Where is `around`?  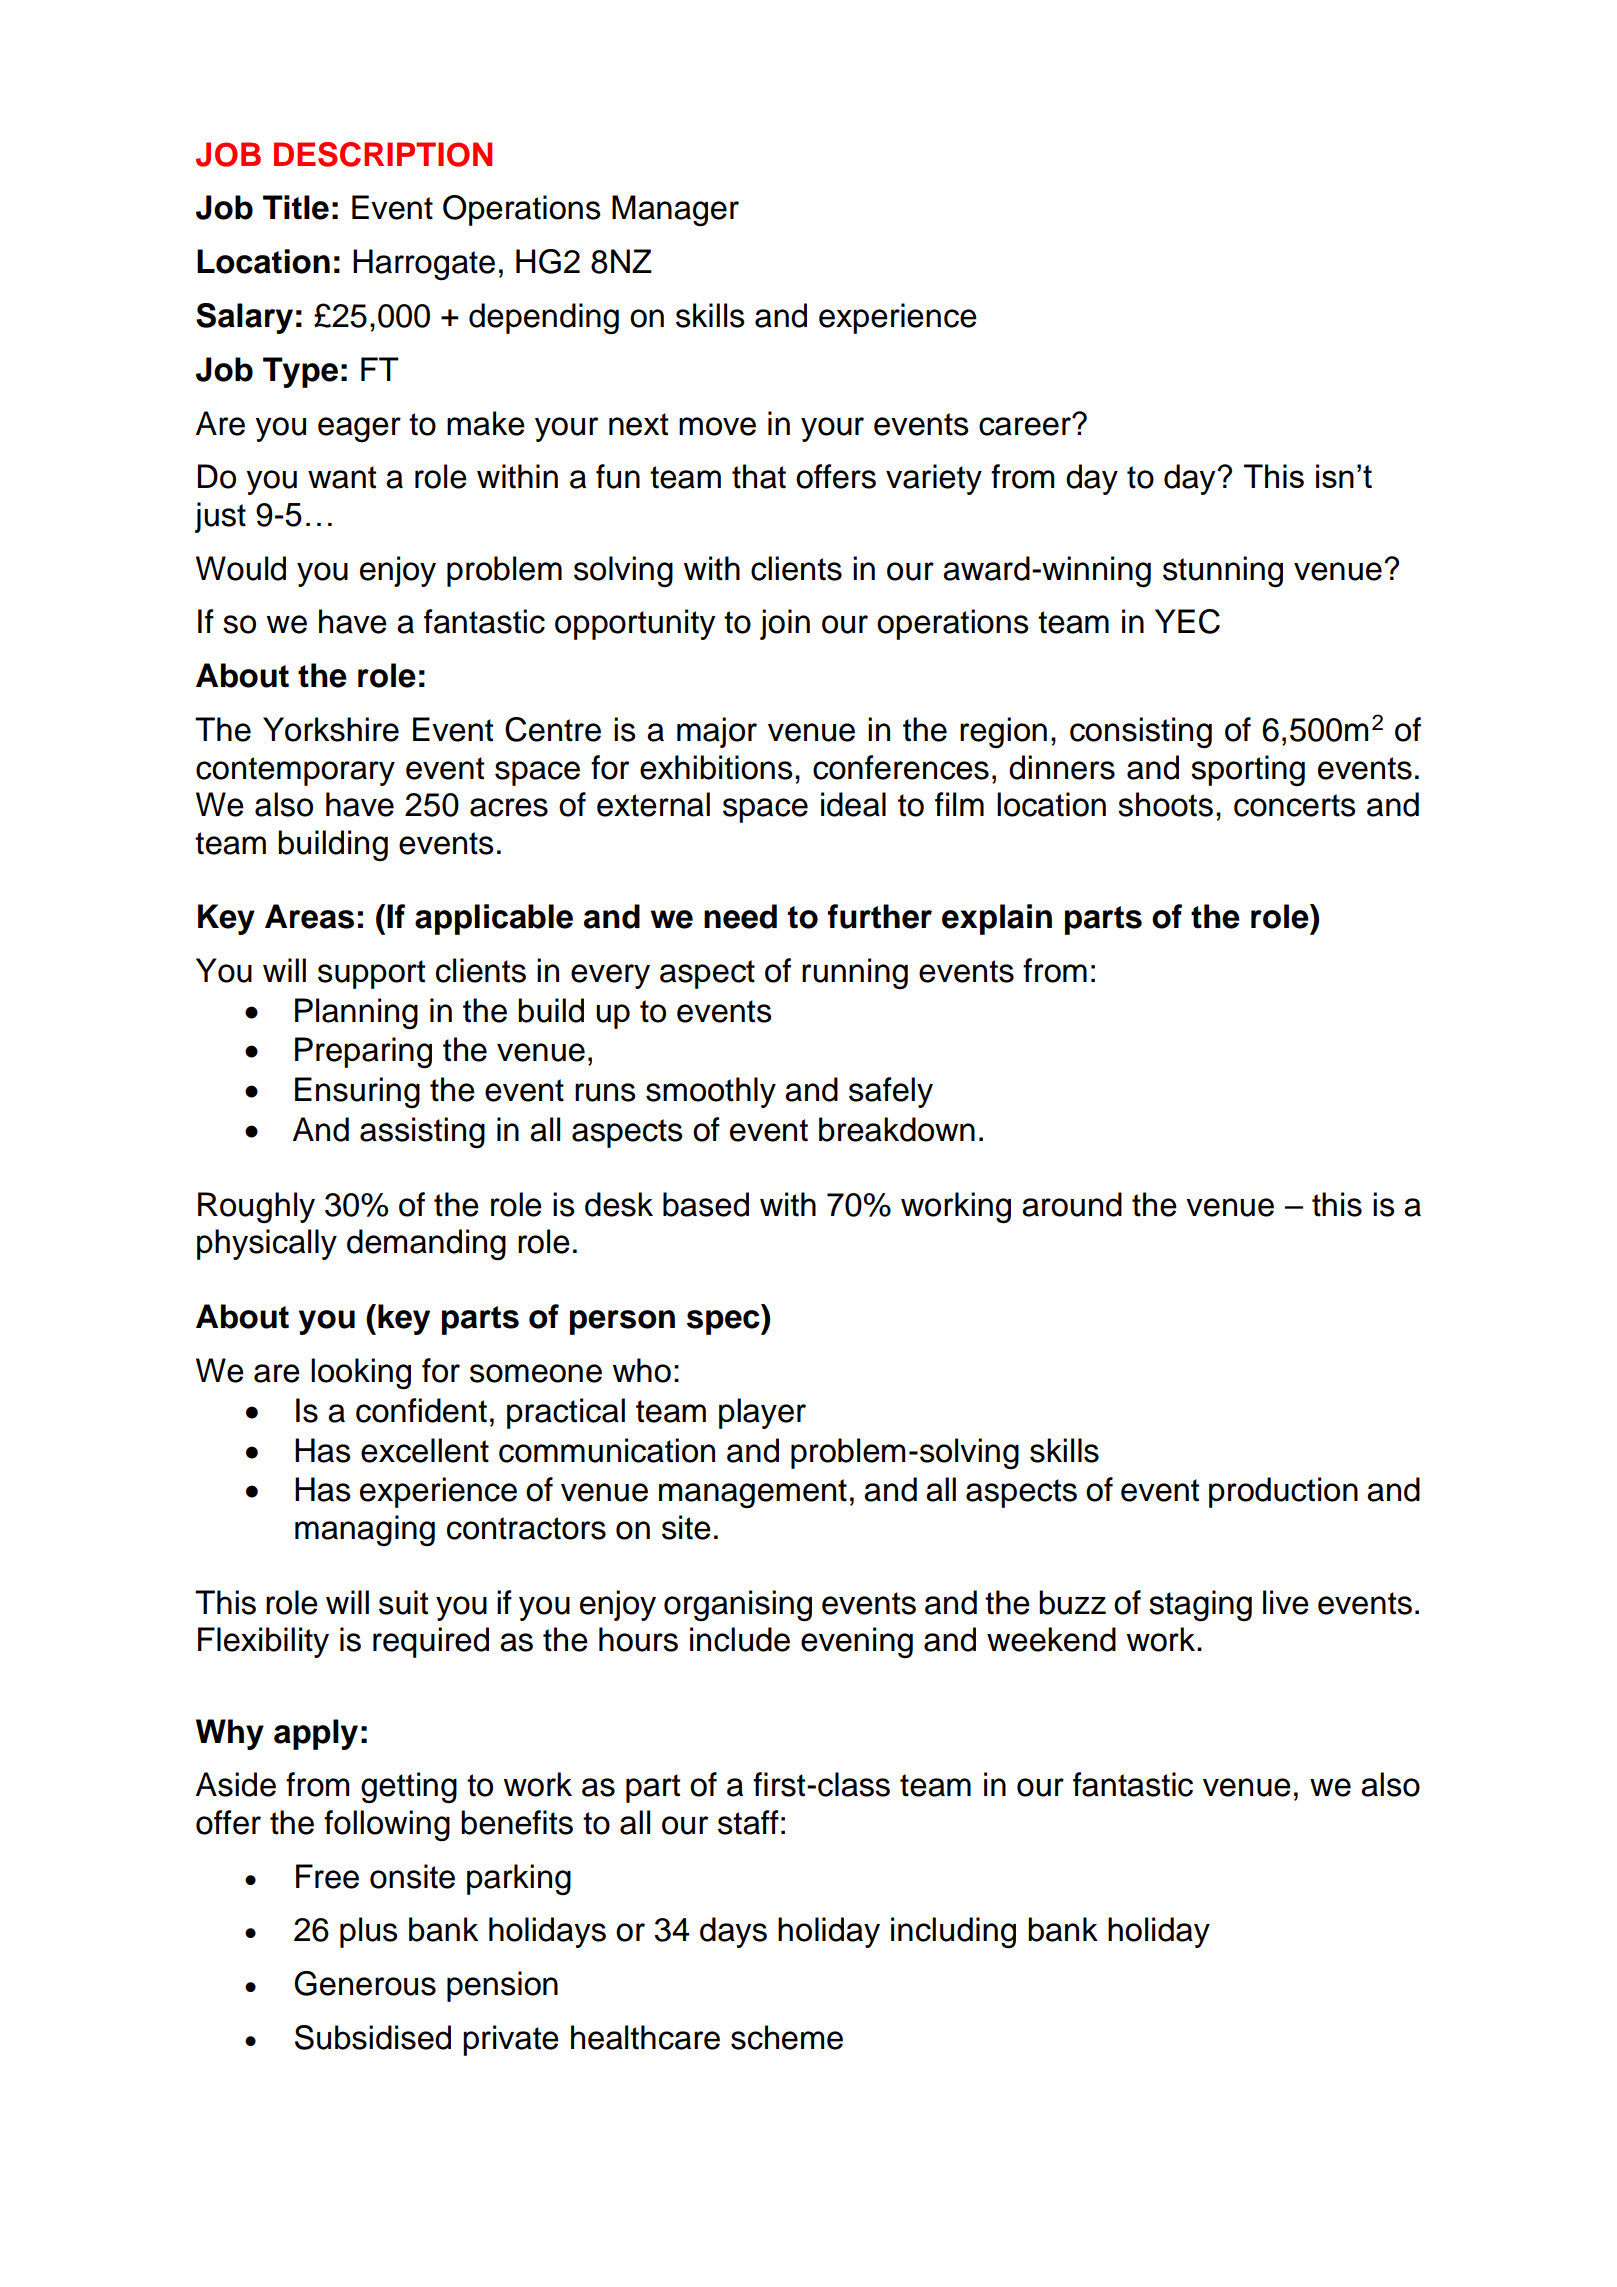
around is located at coordinates (1072, 1204).
